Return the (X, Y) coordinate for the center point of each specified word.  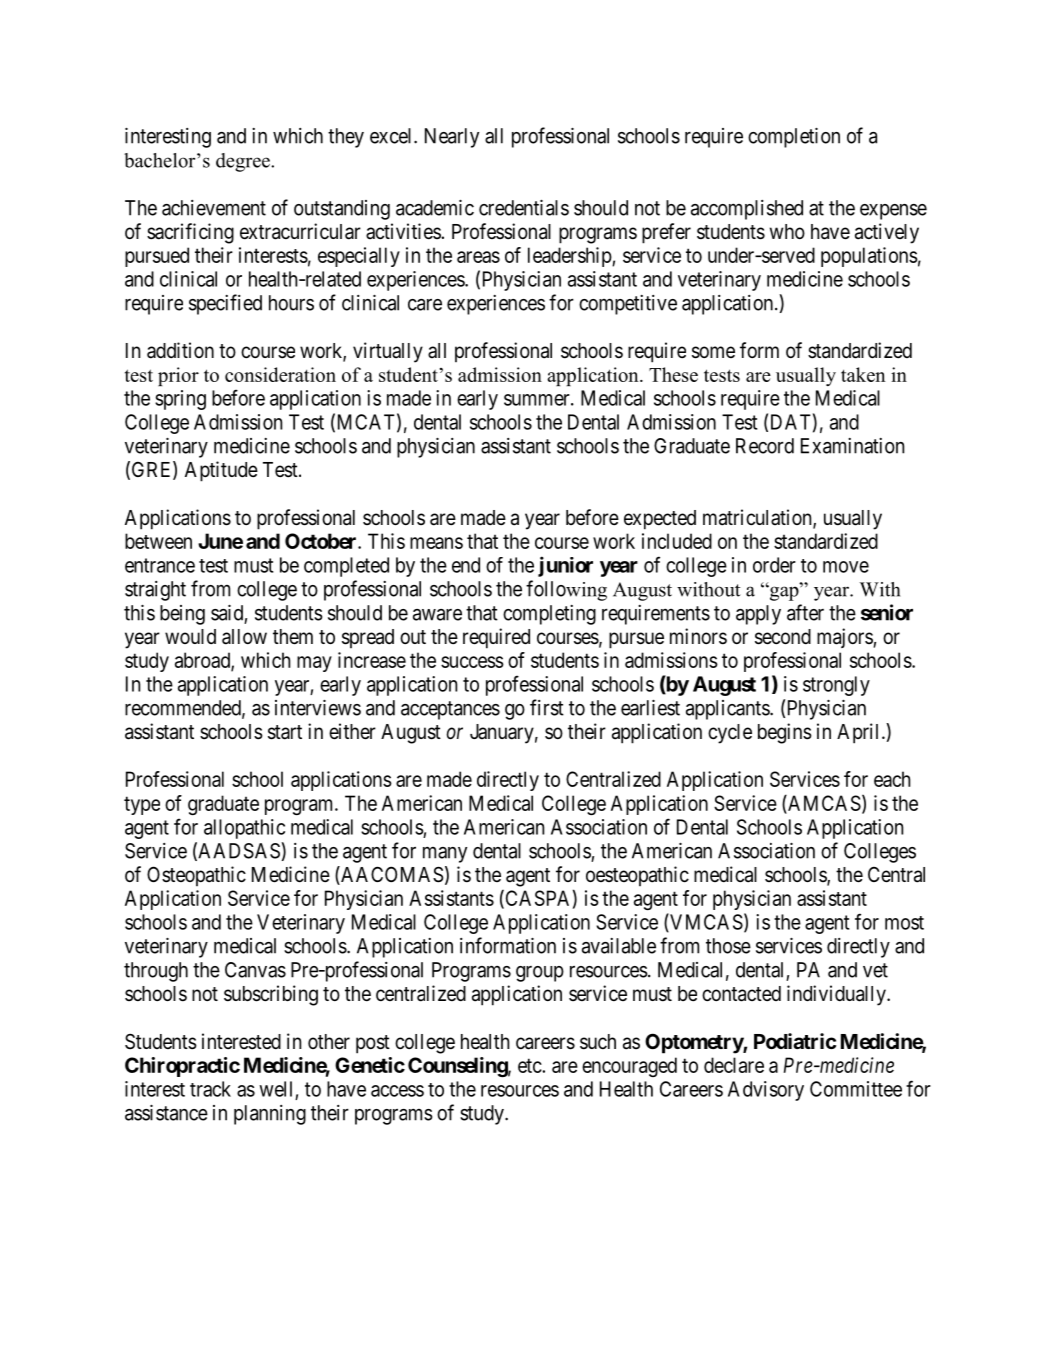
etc (530, 1065)
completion (794, 138)
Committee (856, 1089)
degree (244, 162)
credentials (524, 208)
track (210, 1089)
